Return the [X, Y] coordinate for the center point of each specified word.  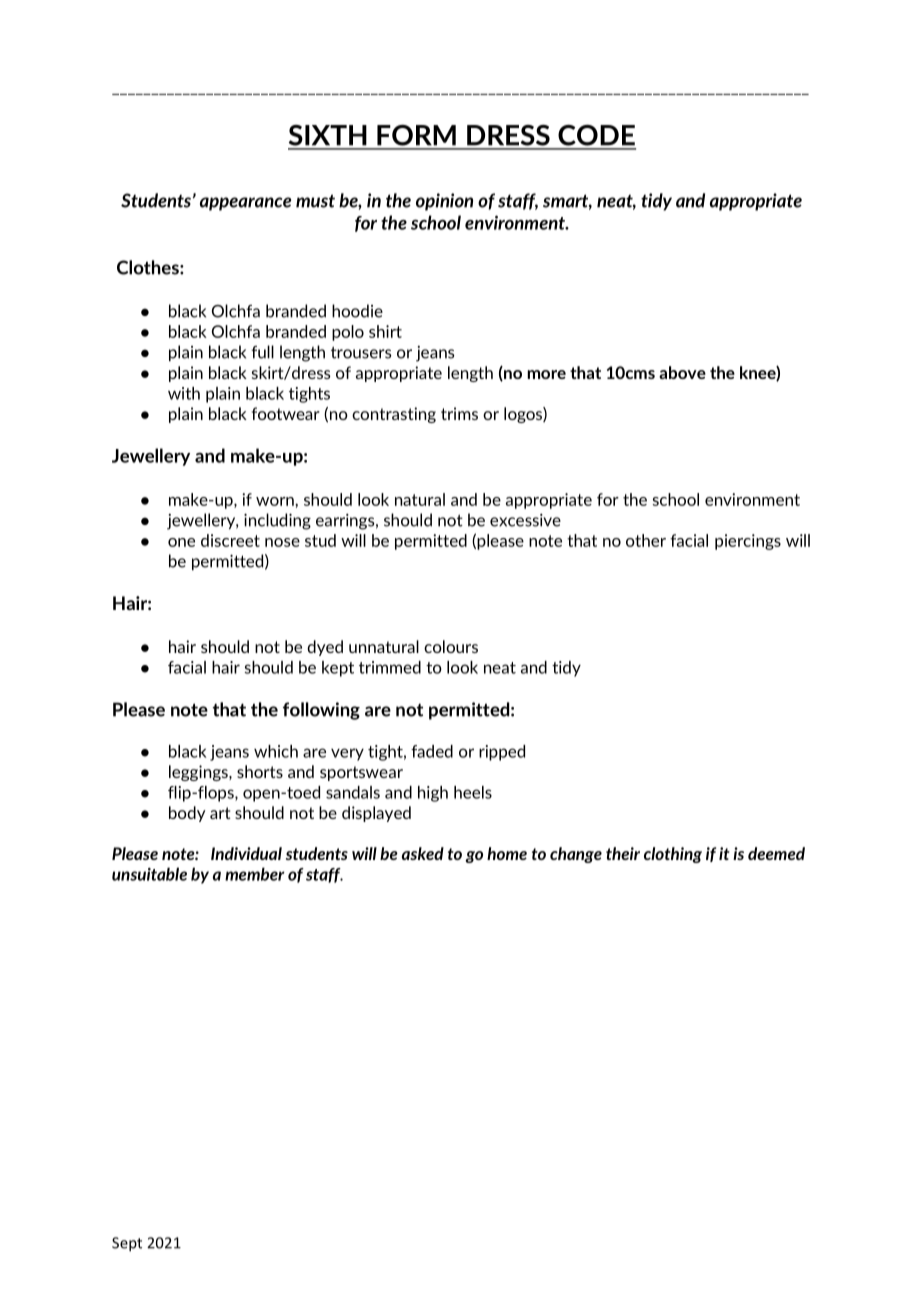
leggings [199, 773]
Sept [127, 1244]
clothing [673, 855]
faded [432, 751]
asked [423, 853]
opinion [444, 202]
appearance [245, 204]
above [682, 372]
